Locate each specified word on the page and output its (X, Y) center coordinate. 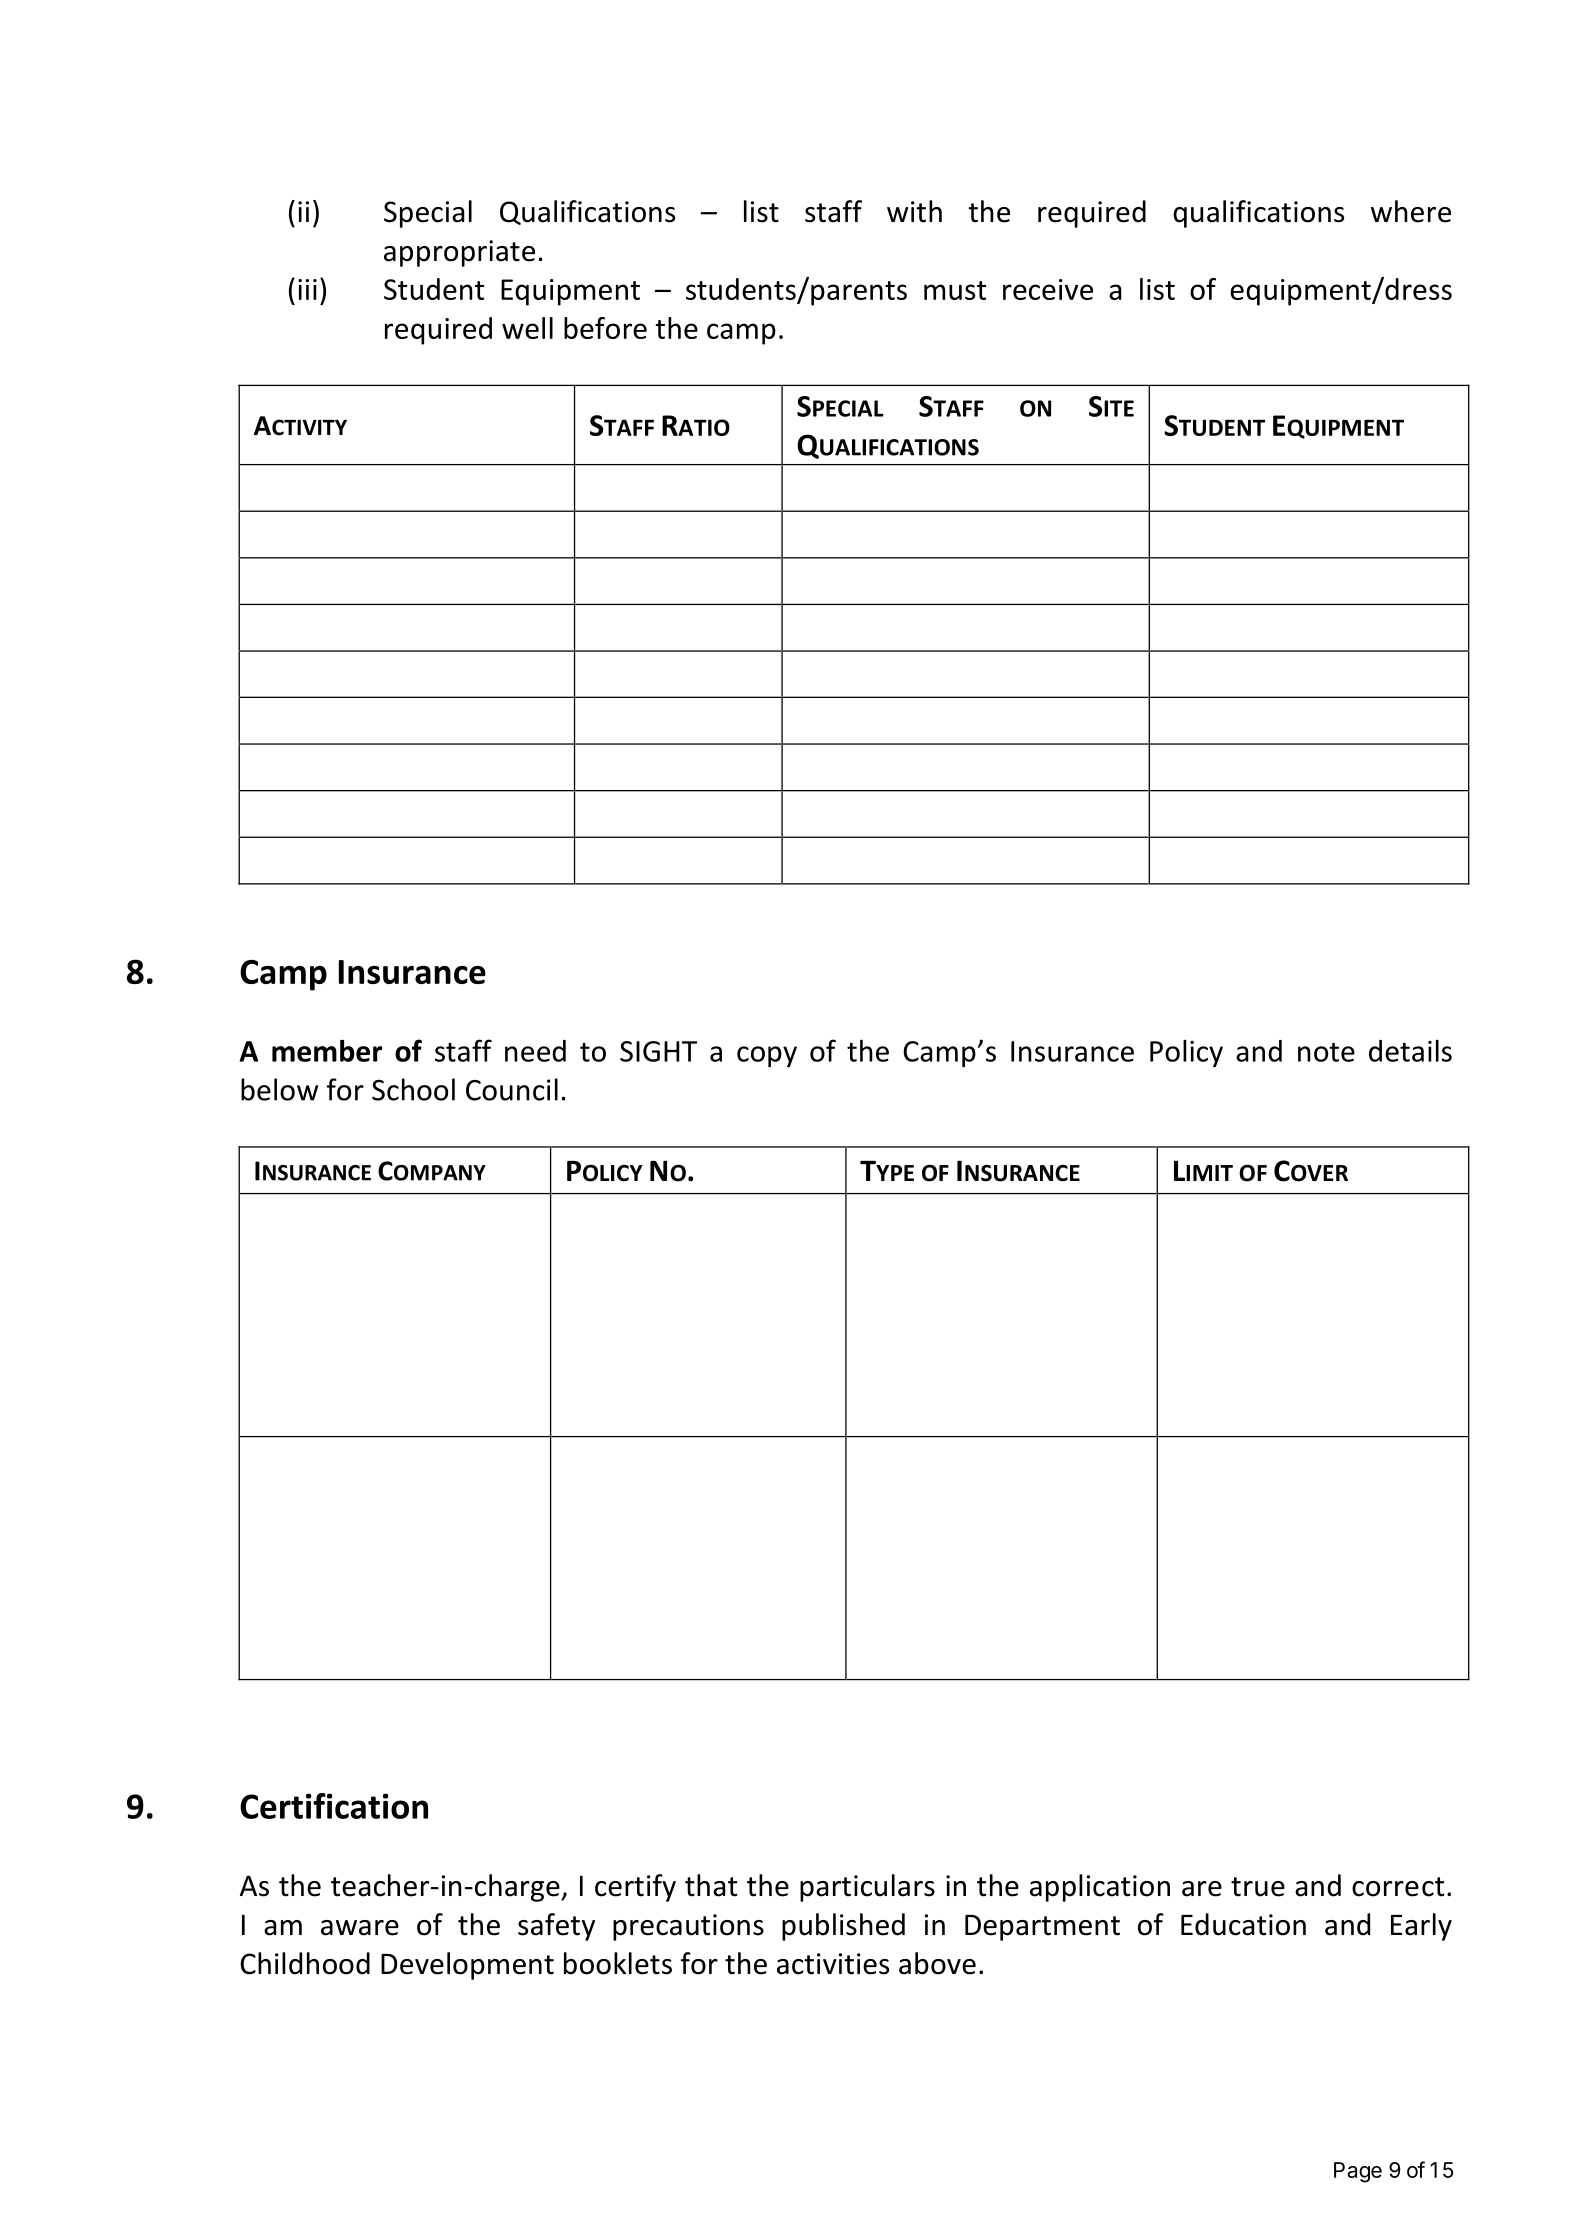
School (413, 1089)
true (1258, 1887)
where (1411, 211)
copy (767, 1056)
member (327, 1051)
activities (833, 1964)
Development (467, 1966)
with (914, 211)
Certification (334, 1806)
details (1410, 1050)
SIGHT (658, 1051)
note (1326, 1052)
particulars (867, 1888)
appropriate (459, 253)
